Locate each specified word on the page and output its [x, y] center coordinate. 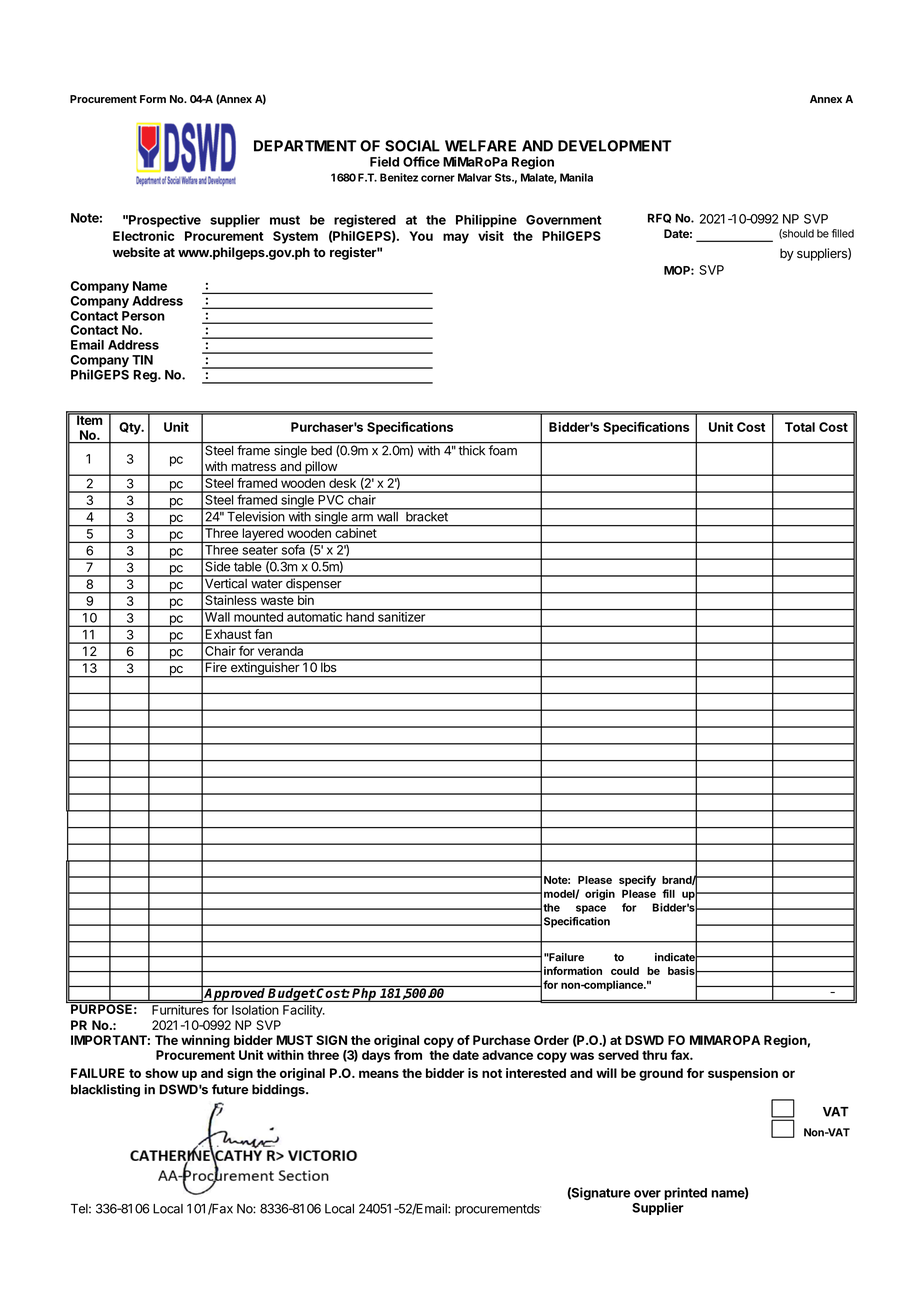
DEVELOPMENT [615, 146]
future [230, 1089]
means [379, 1074]
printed [685, 1195]
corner [438, 178]
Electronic [143, 236]
